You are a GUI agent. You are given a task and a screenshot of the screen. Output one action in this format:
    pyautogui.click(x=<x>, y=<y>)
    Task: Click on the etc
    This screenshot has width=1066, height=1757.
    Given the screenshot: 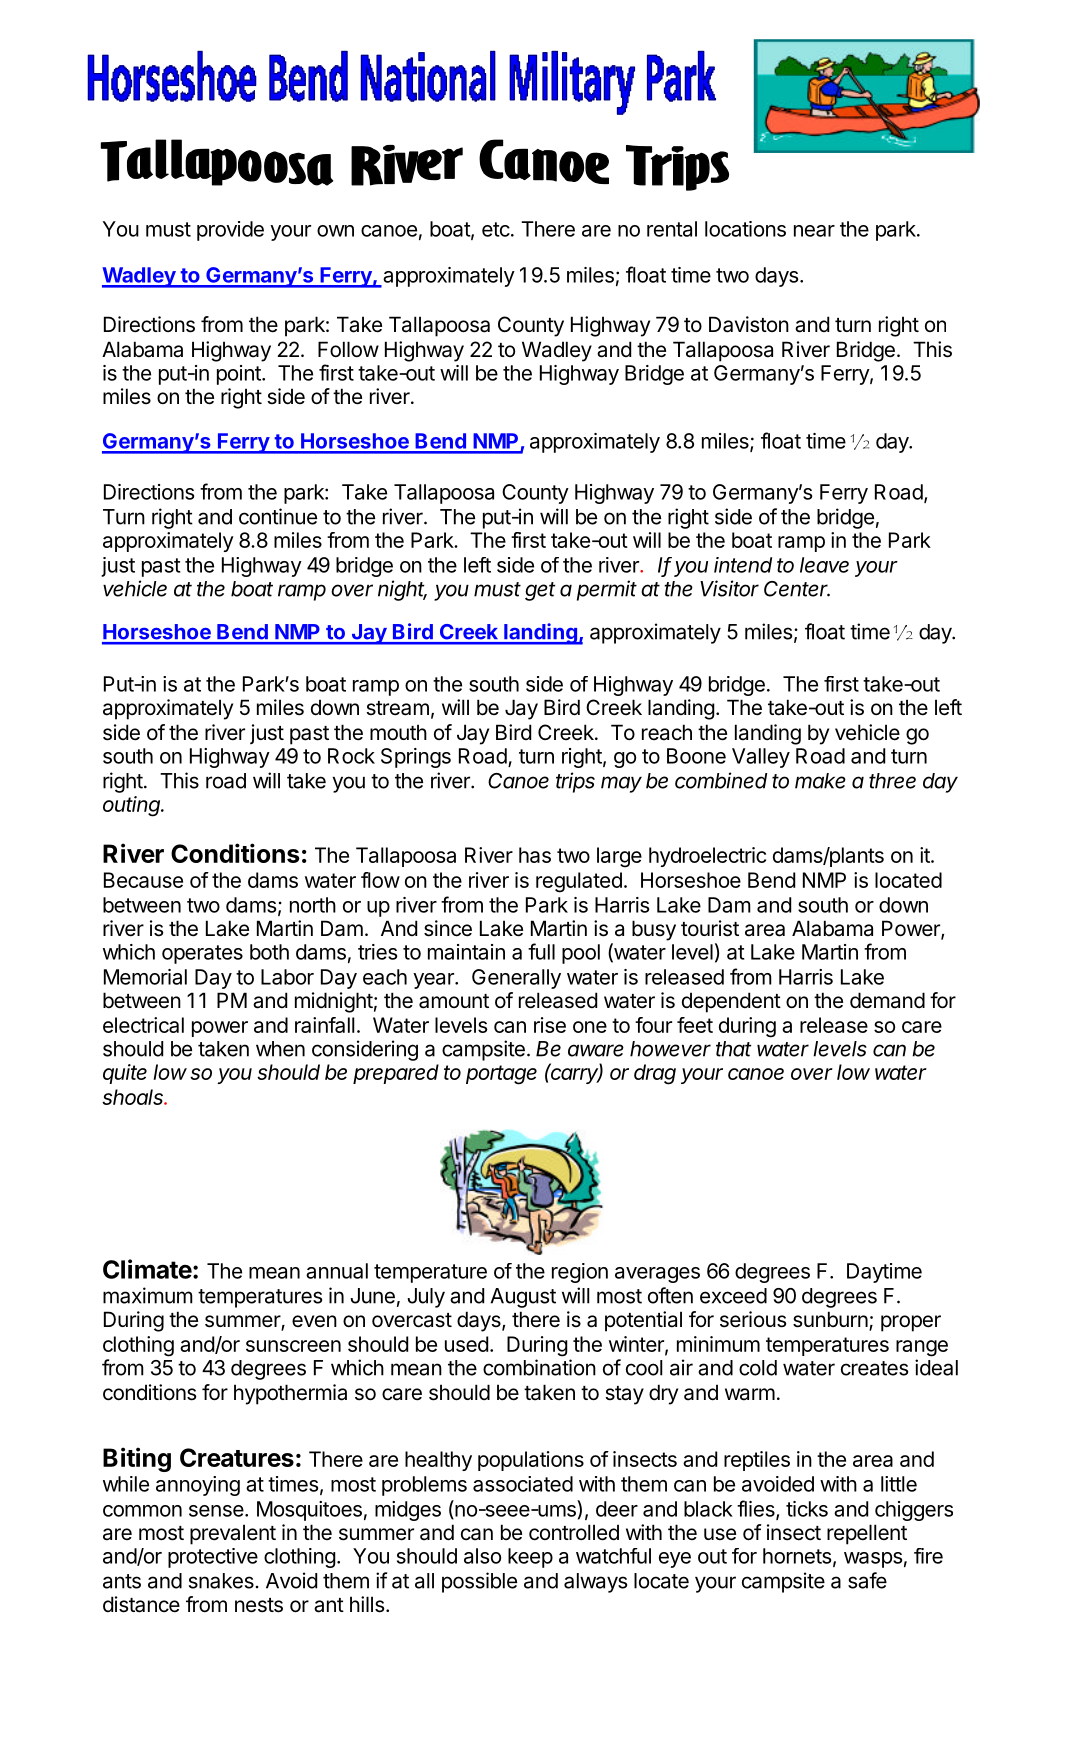 What is the action you would take?
    pyautogui.click(x=496, y=229)
